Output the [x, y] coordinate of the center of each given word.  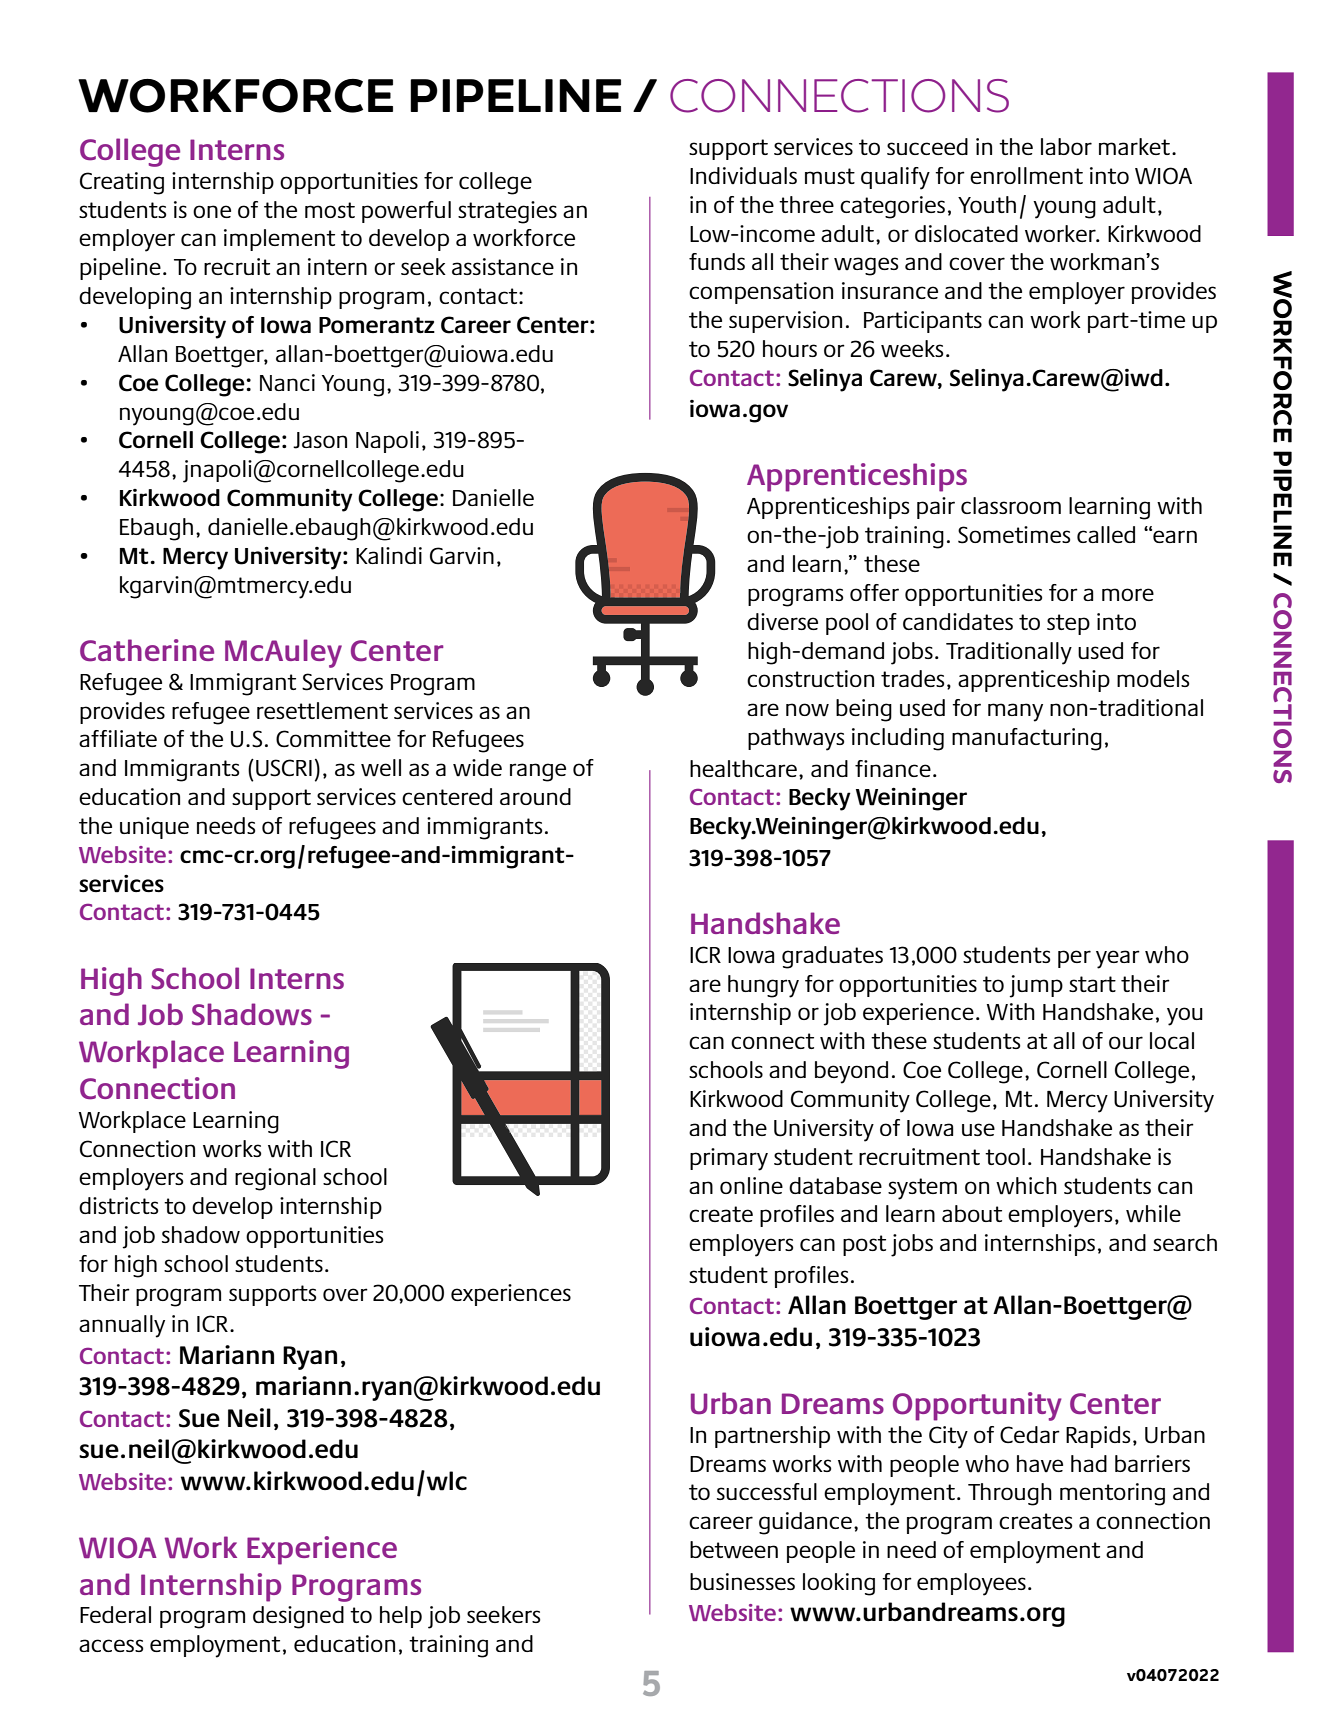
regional [275, 1179]
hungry [763, 986]
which [1026, 1186]
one [212, 211]
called [1106, 534]
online [751, 1185]
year [1118, 959]
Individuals [743, 175]
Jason [320, 440]
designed [298, 1617]
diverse [782, 622]
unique [154, 828]
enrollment [1026, 175]
